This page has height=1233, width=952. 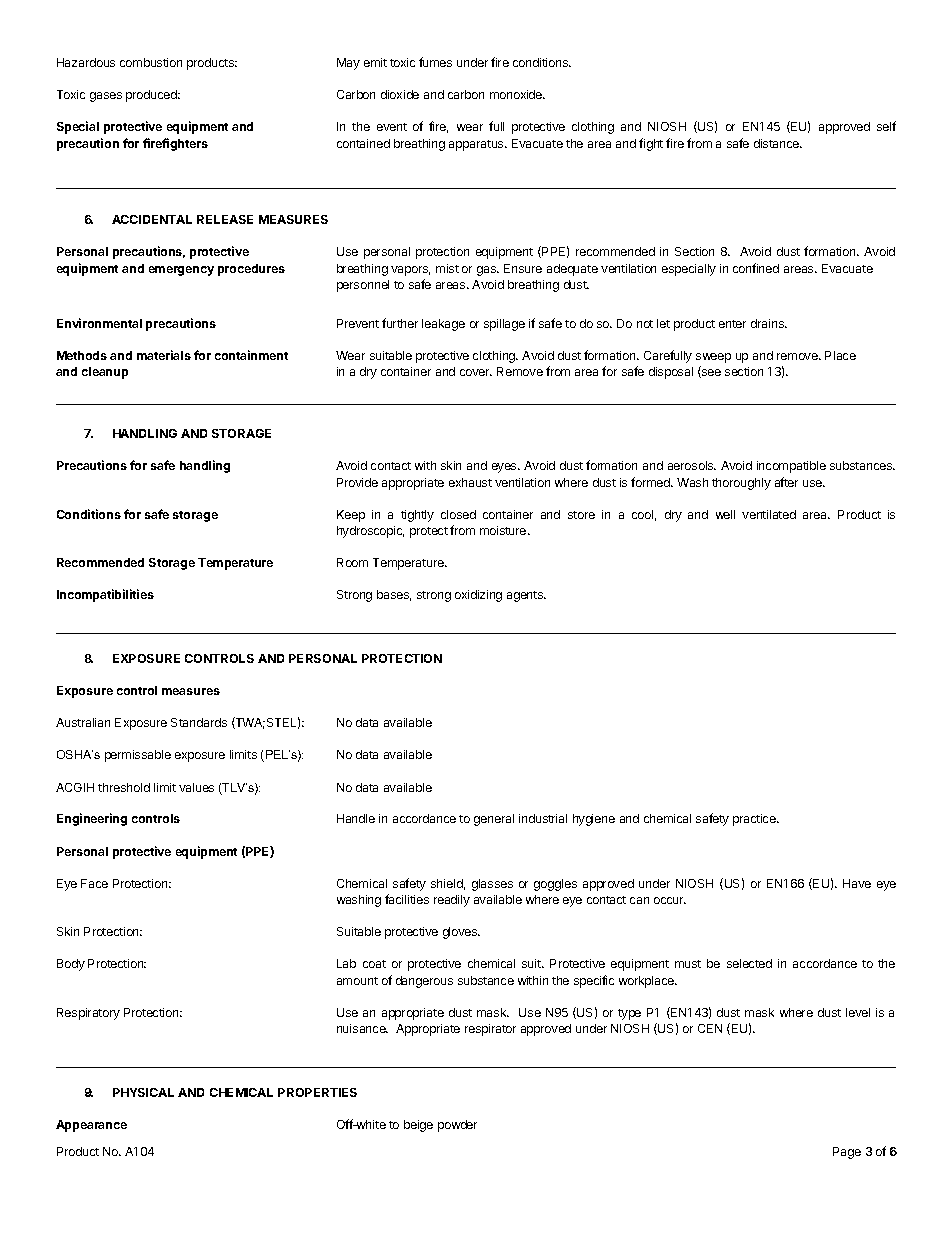 I want to click on PHYSICAL, so click(x=143, y=1092).
